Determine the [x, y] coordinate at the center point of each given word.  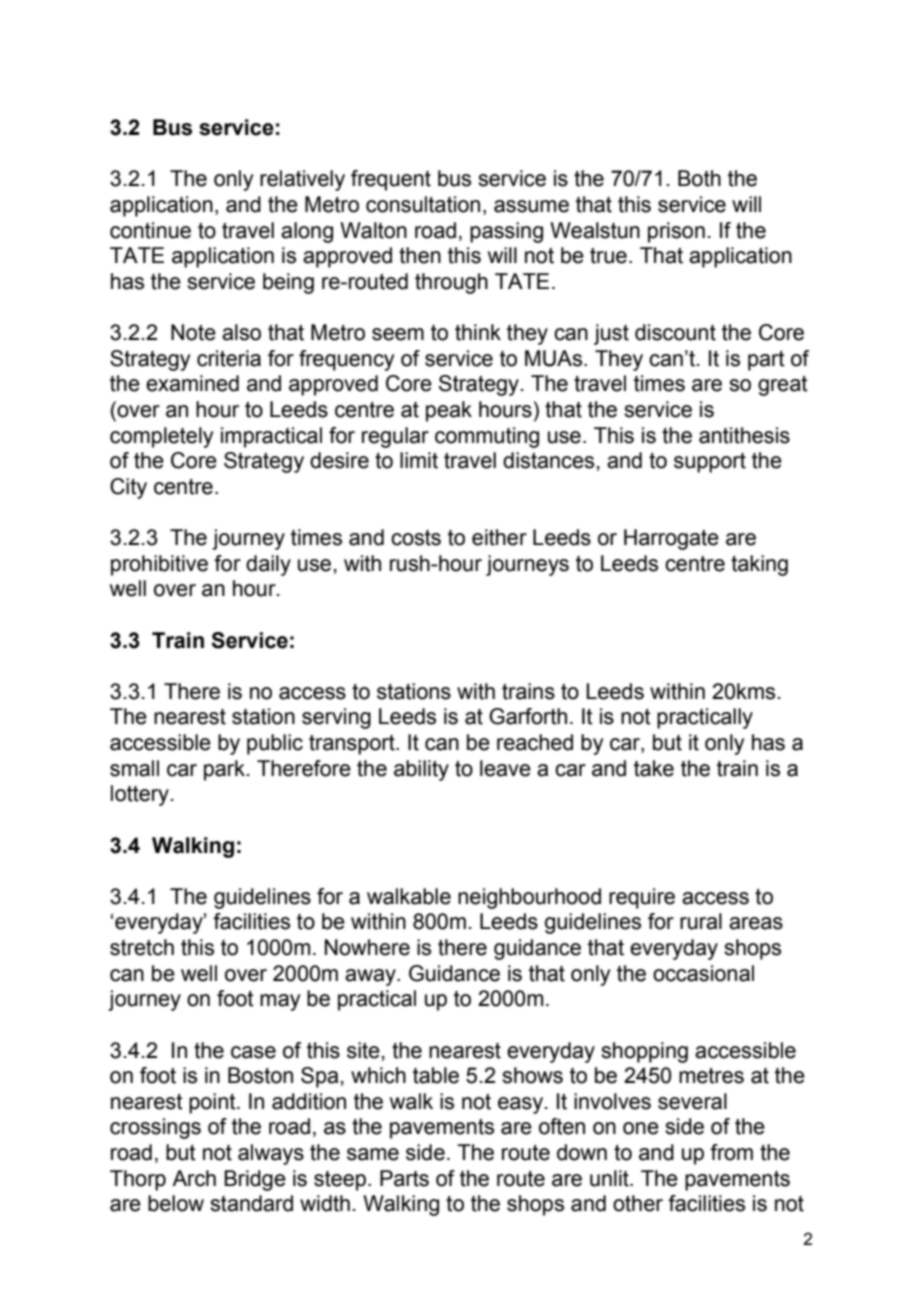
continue [150, 230]
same [373, 1154]
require [642, 898]
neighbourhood [529, 898]
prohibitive [159, 565]
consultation [423, 204]
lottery [140, 795]
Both [699, 178]
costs [416, 538]
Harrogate [671, 539]
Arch [194, 1178]
